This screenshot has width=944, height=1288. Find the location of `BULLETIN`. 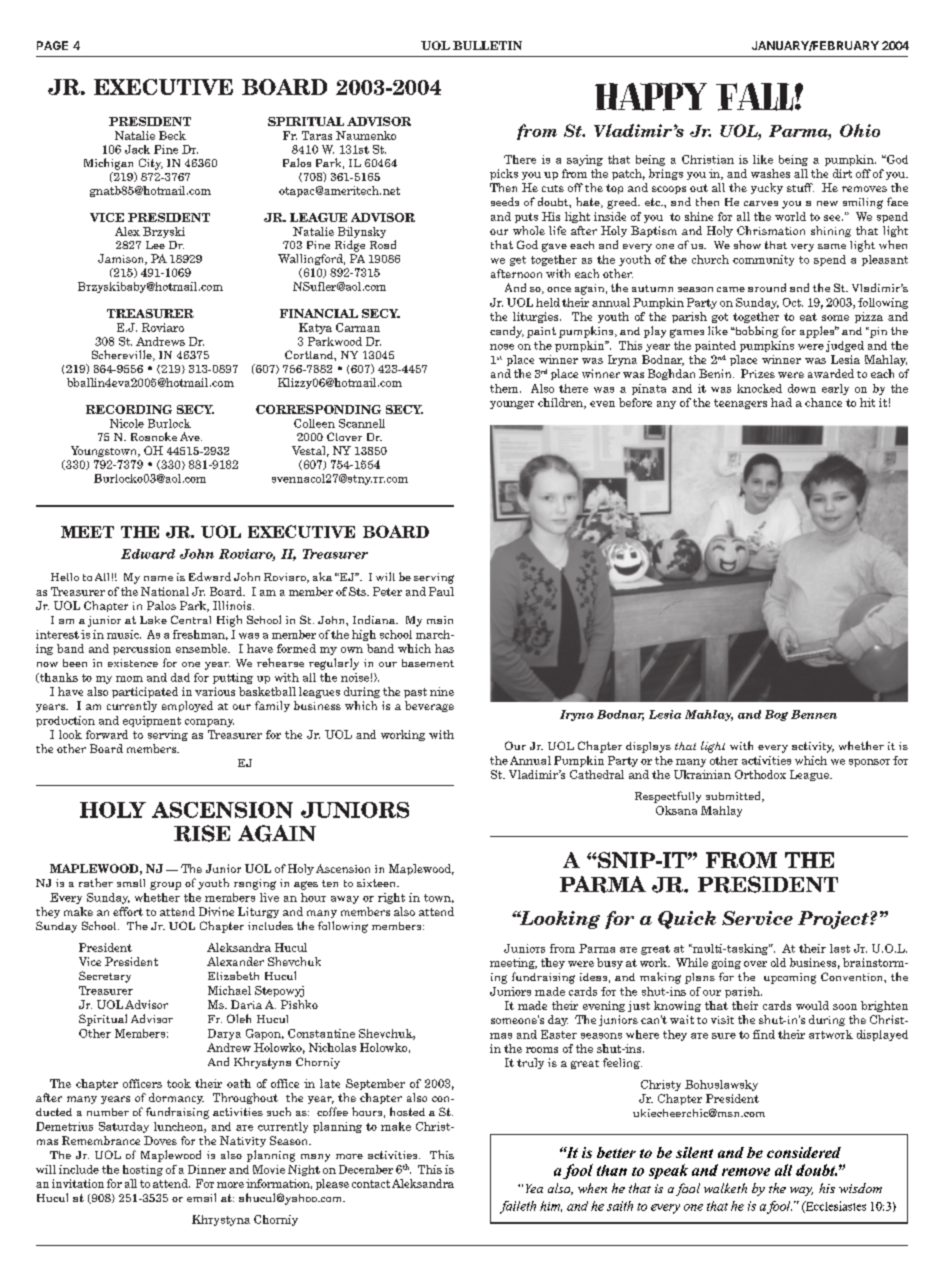

BULLETIN is located at coordinates (487, 45).
